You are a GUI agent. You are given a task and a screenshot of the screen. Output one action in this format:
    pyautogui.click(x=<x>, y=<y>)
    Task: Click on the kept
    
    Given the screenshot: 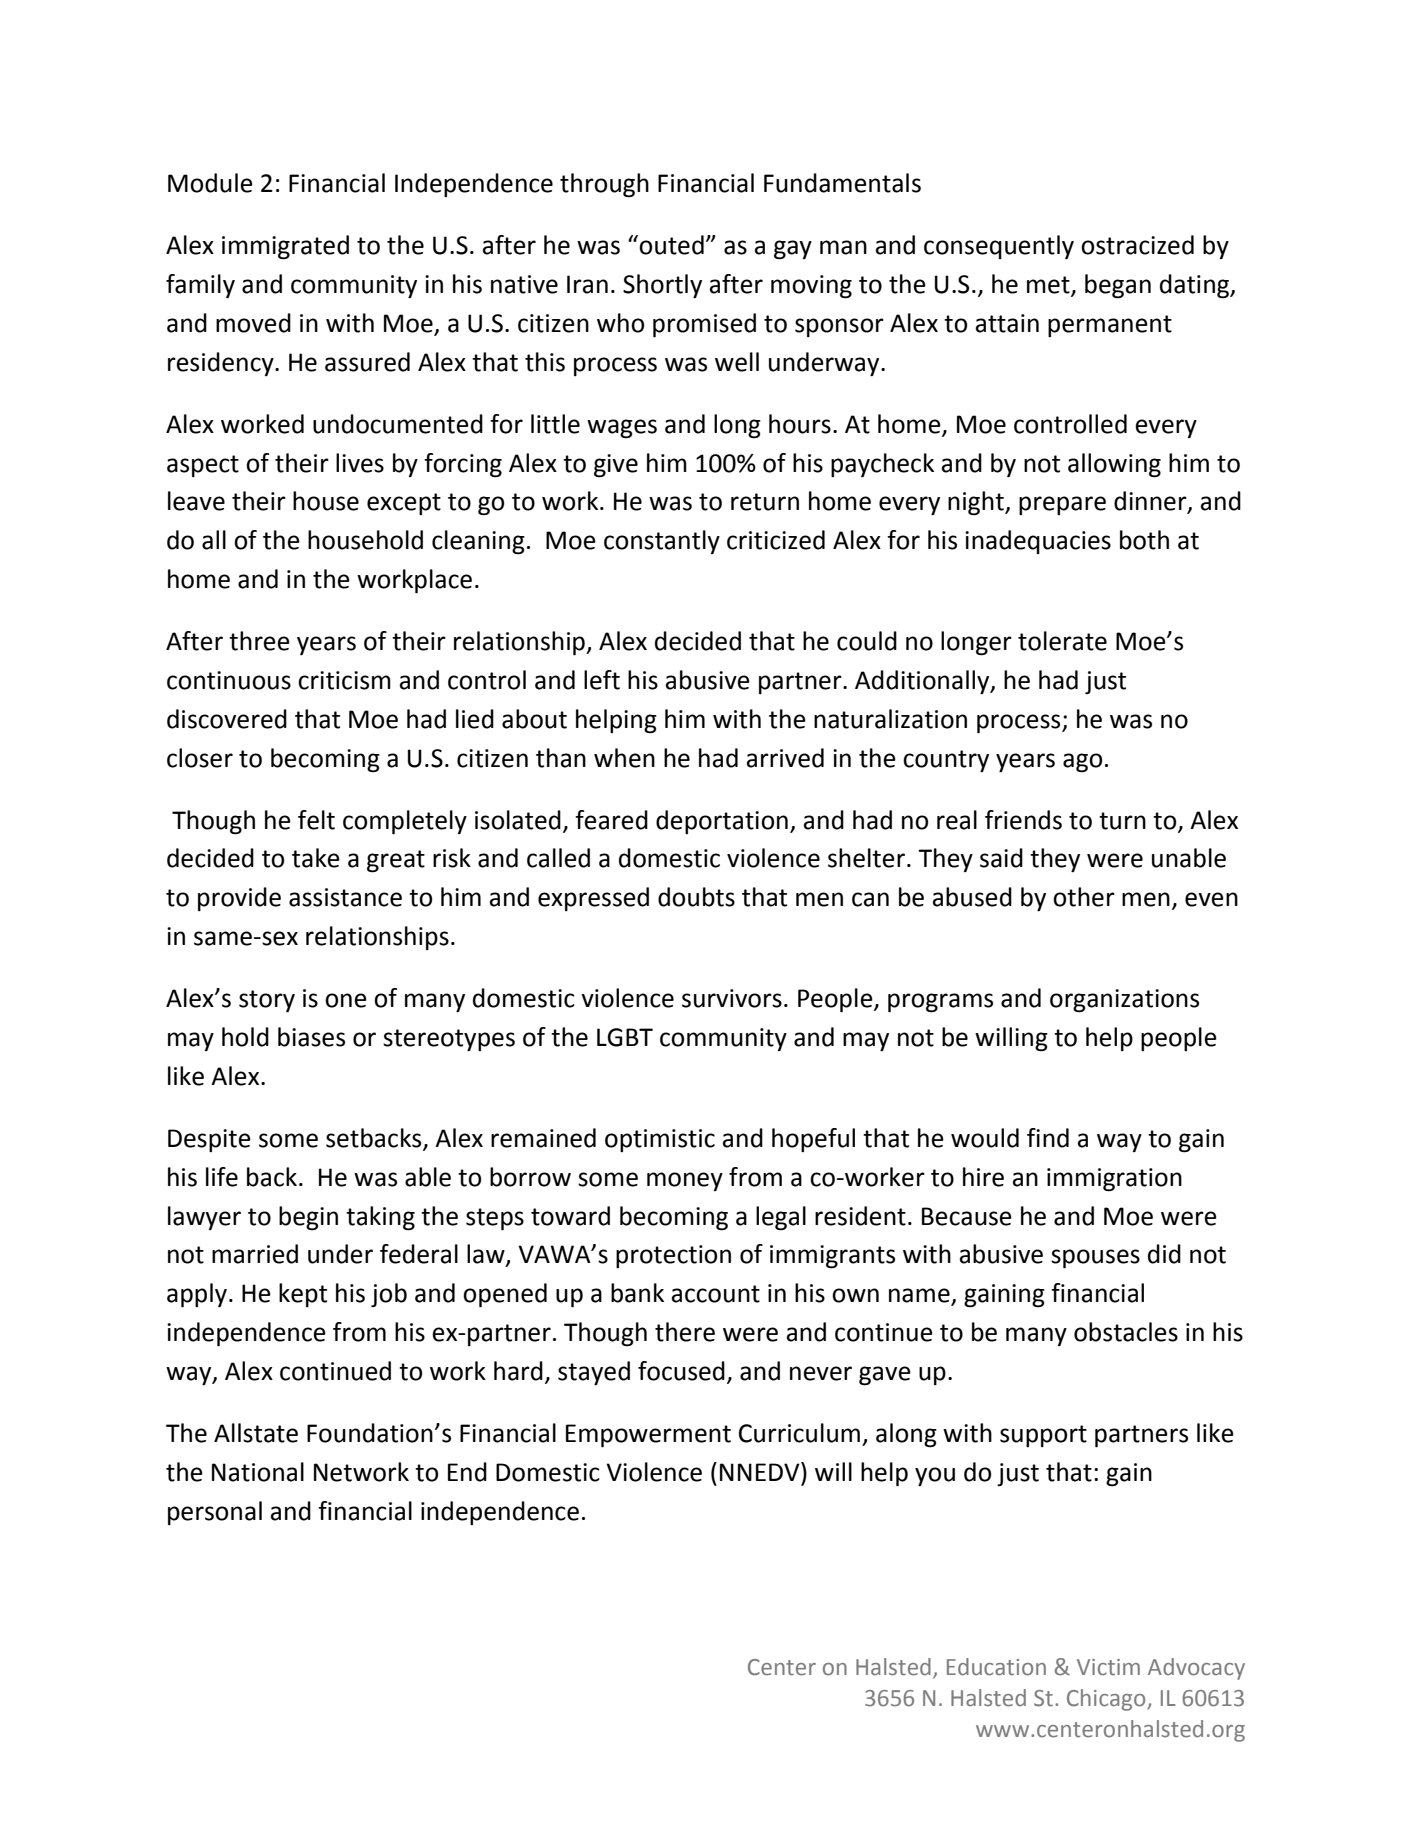 What is the action you would take?
    pyautogui.click(x=303, y=1295)
